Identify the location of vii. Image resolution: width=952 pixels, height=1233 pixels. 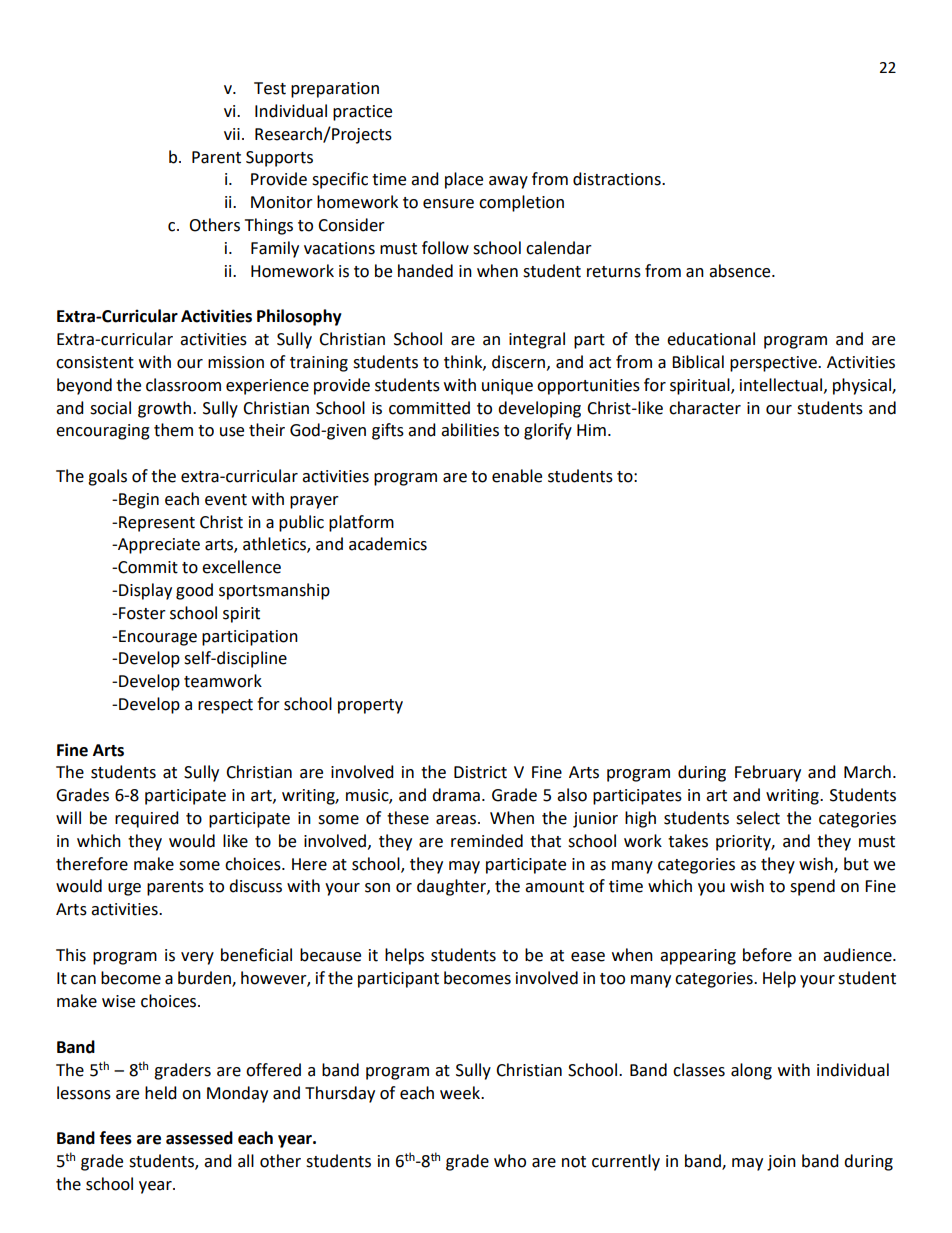
(232, 134).
